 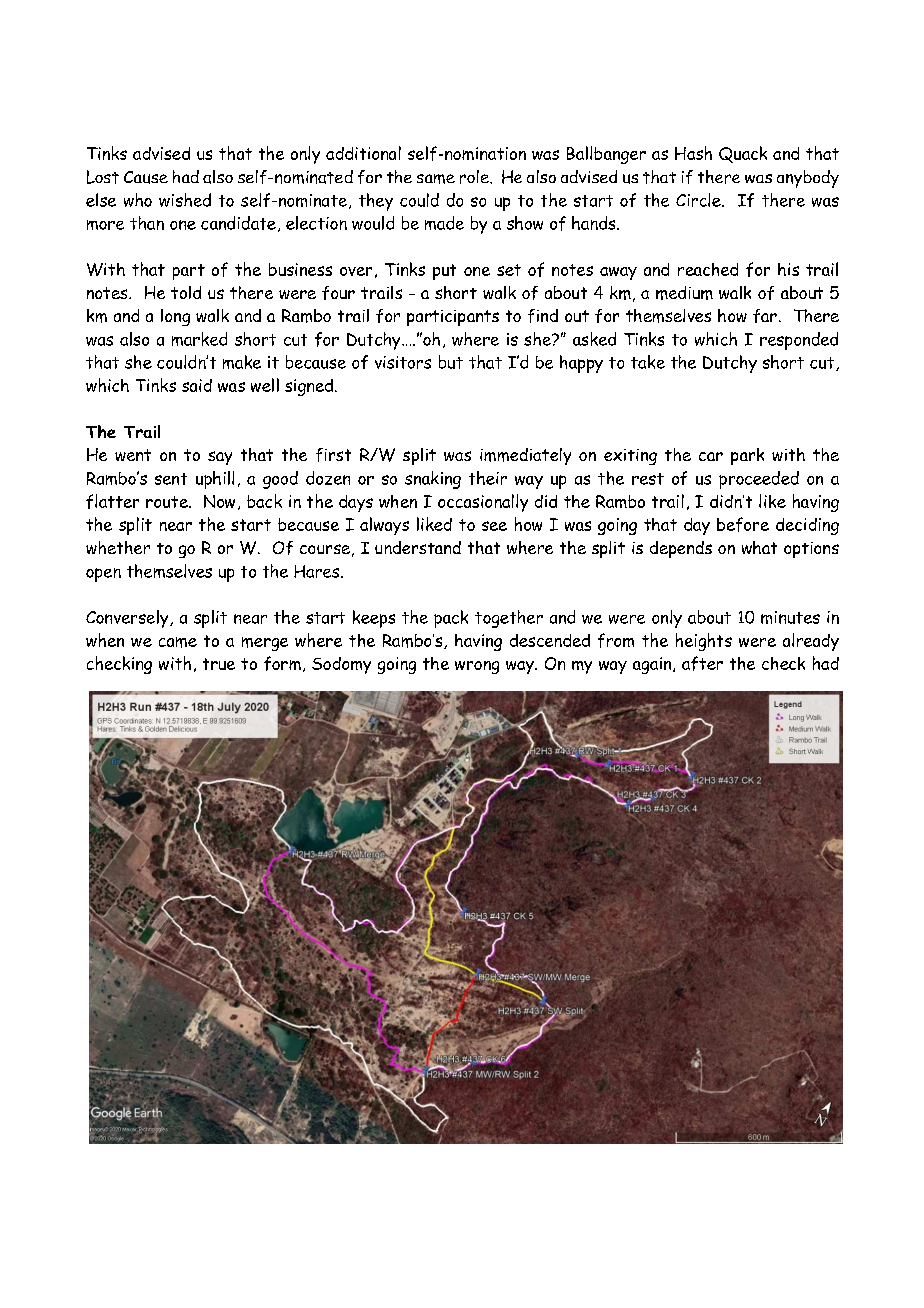 I want to click on heights, so click(x=704, y=642).
